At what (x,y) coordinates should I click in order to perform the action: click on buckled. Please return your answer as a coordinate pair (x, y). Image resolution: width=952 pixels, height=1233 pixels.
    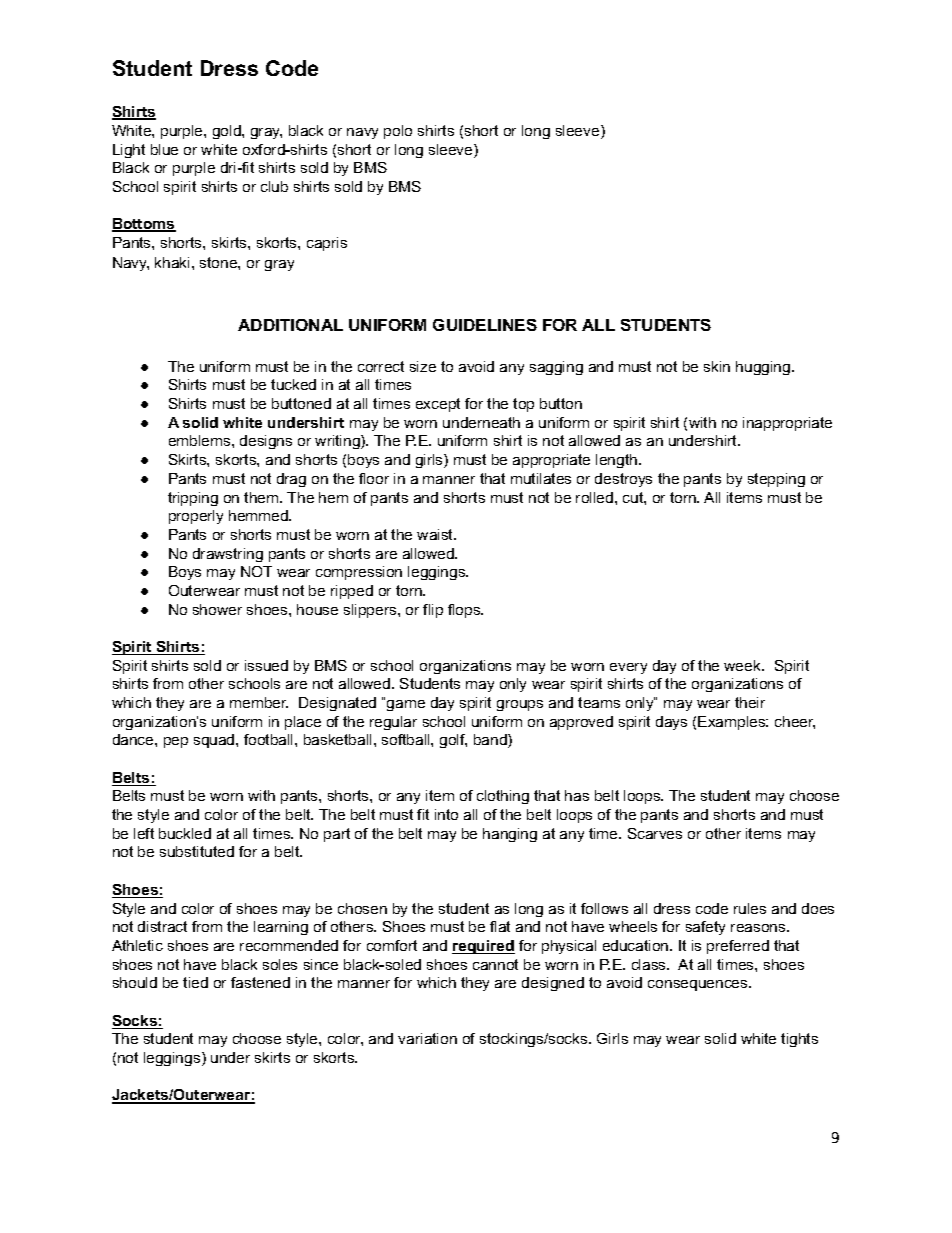
    Looking at the image, I should click on (185, 833).
